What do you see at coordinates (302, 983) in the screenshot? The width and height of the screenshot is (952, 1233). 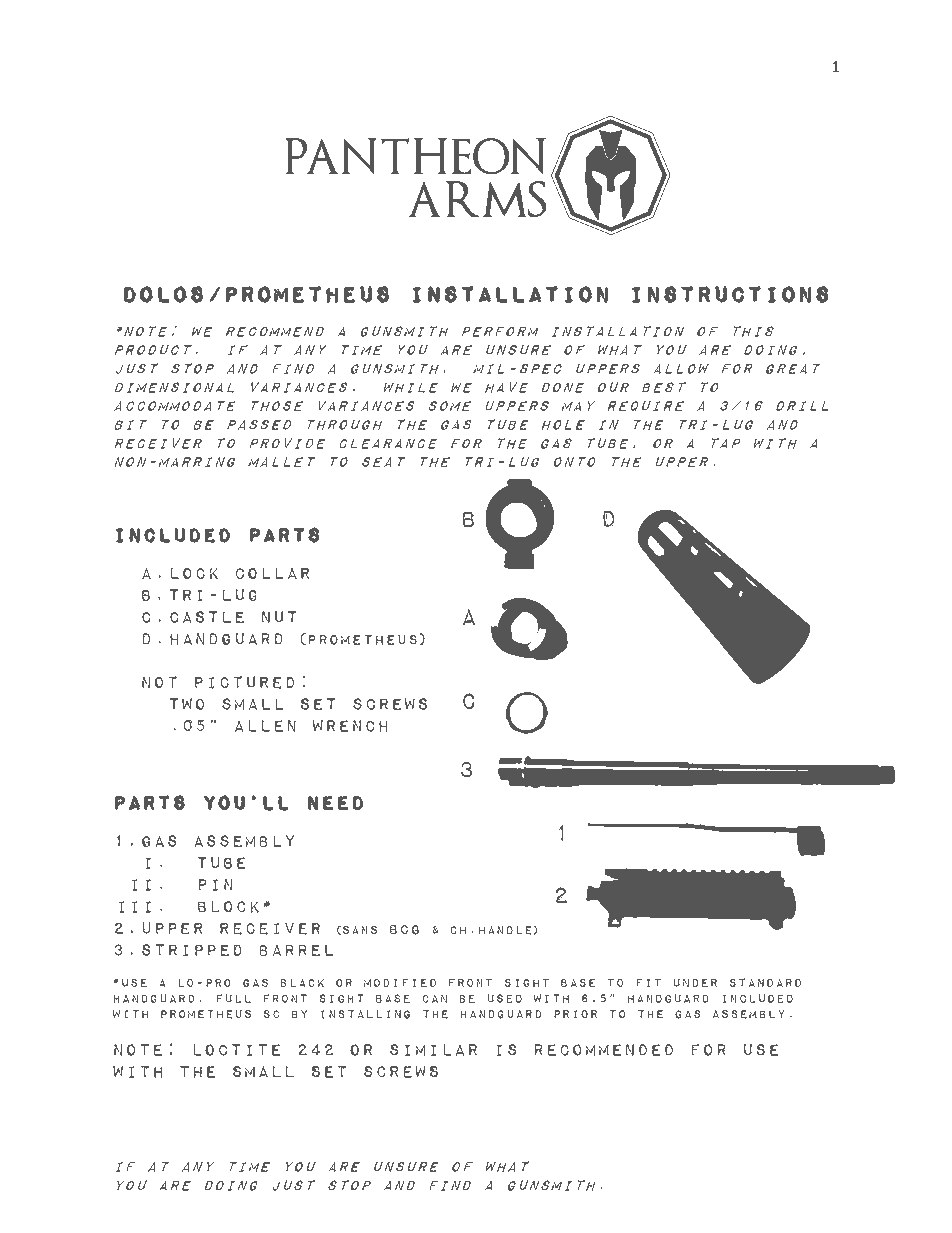 I see `black` at bounding box center [302, 983].
